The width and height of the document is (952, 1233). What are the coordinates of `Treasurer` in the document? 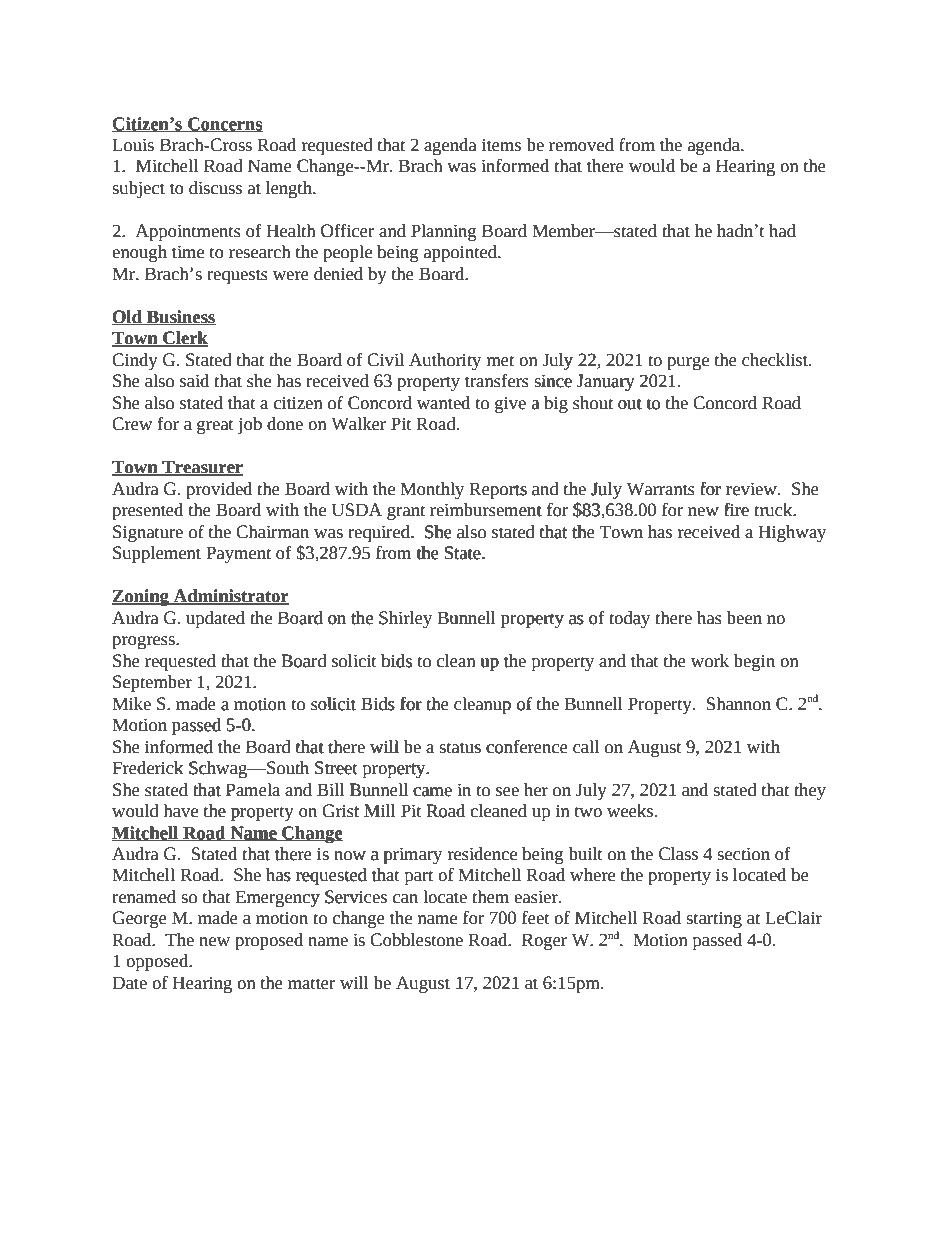 It's located at (201, 468).
